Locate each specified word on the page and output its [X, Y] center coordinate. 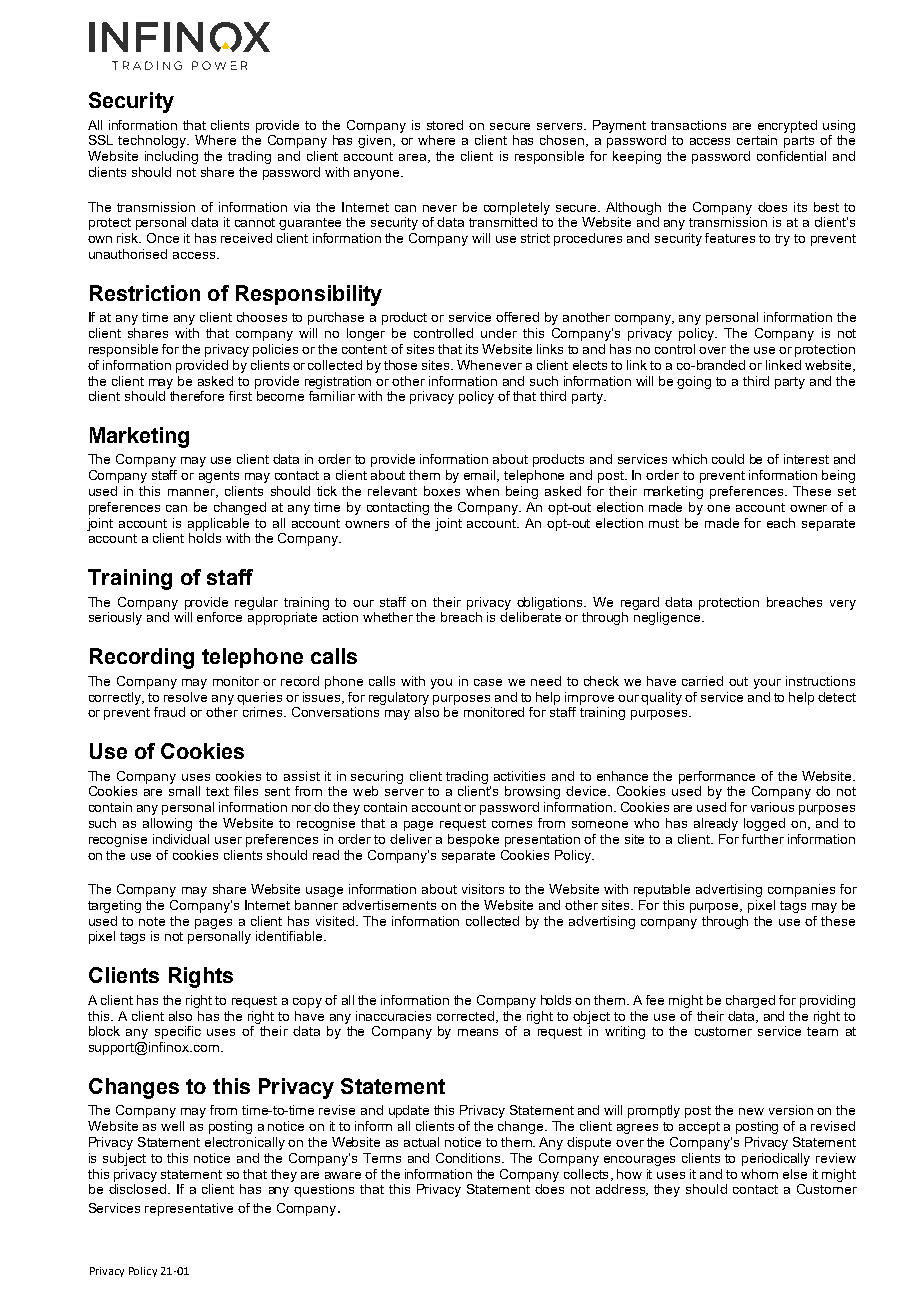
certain [757, 140]
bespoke [473, 840]
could [728, 459]
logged [764, 824]
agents [219, 477]
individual [181, 839]
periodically [776, 1159]
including [171, 157]
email [481, 476]
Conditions [469, 1158]
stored [445, 125]
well [172, 1126]
